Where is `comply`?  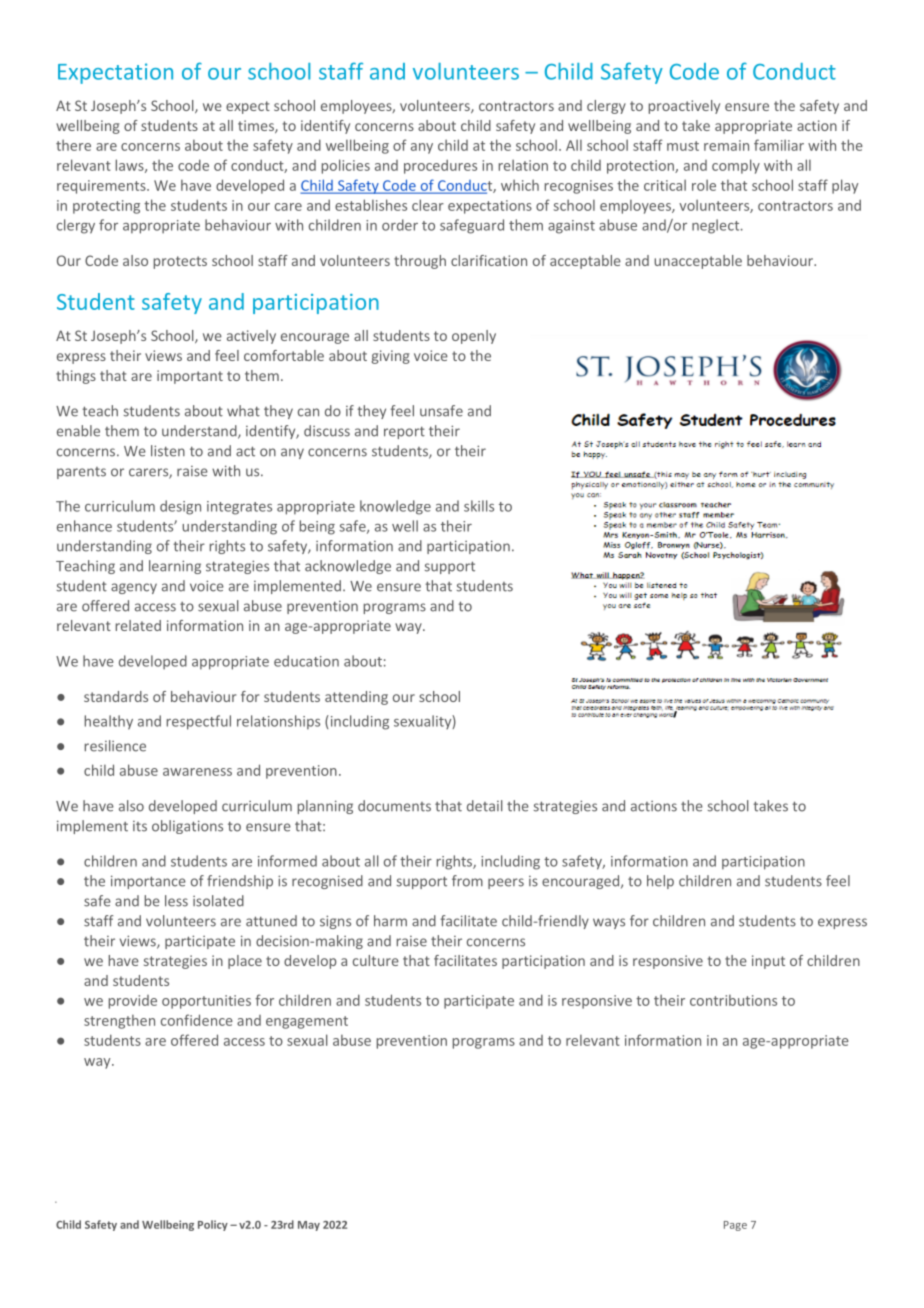 comply is located at coordinates (736, 166).
